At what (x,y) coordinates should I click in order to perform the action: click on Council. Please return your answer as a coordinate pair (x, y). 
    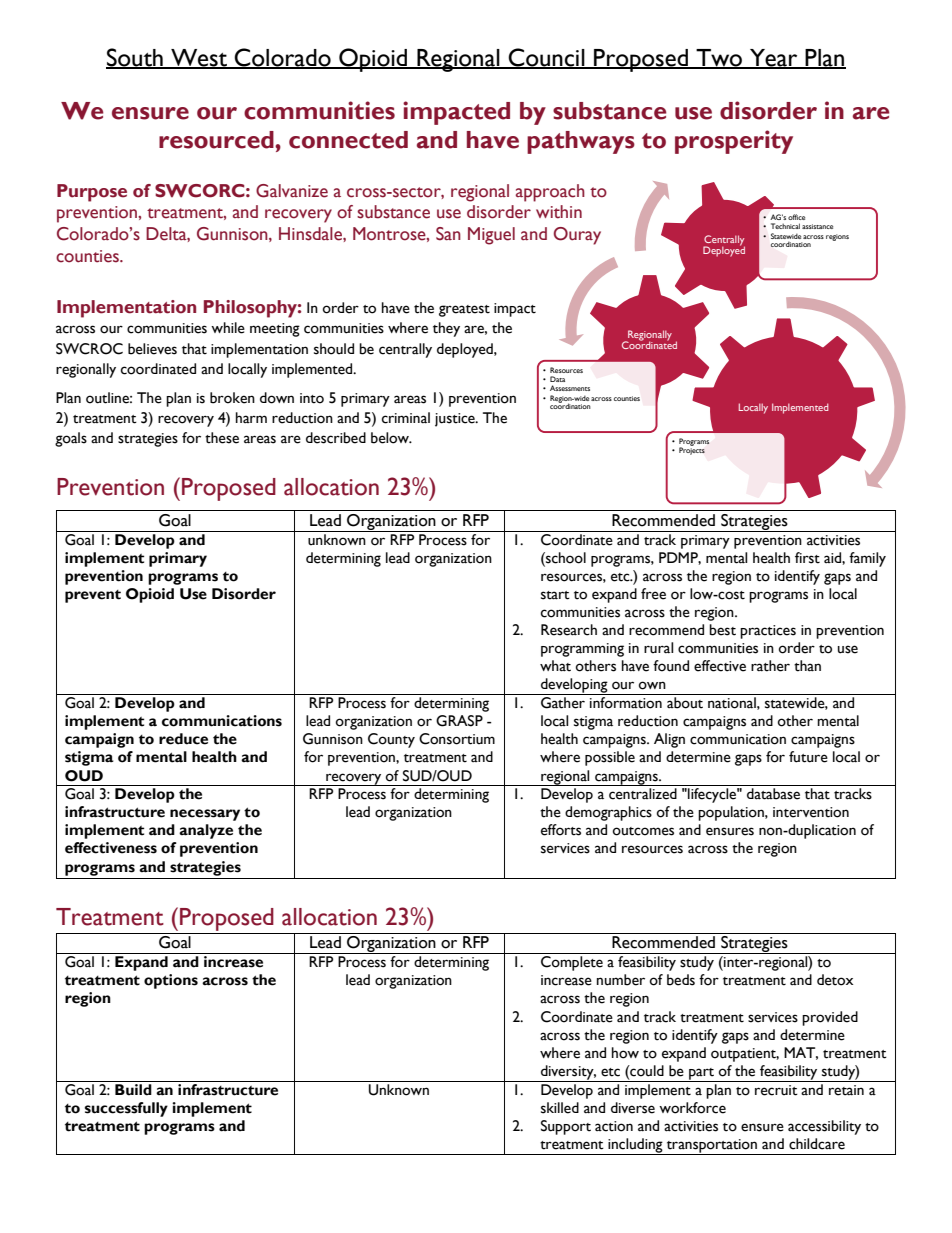
    Looking at the image, I should click on (547, 58).
